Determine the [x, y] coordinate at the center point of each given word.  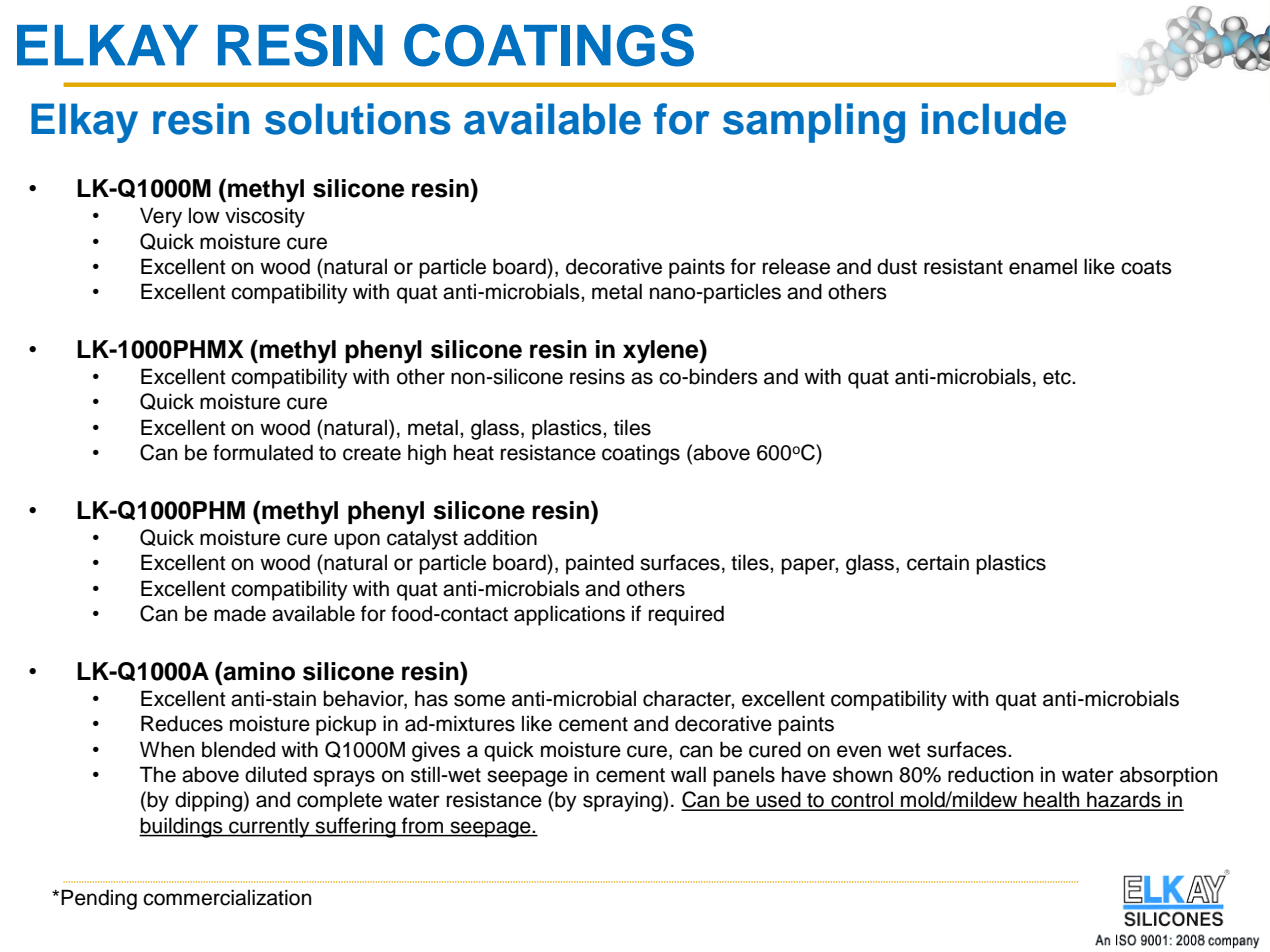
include [994, 119]
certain [938, 563]
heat [474, 453]
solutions [358, 119]
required [686, 615]
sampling [814, 123]
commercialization [227, 897]
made [240, 613]
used [778, 800]
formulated [263, 452]
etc [1058, 377]
